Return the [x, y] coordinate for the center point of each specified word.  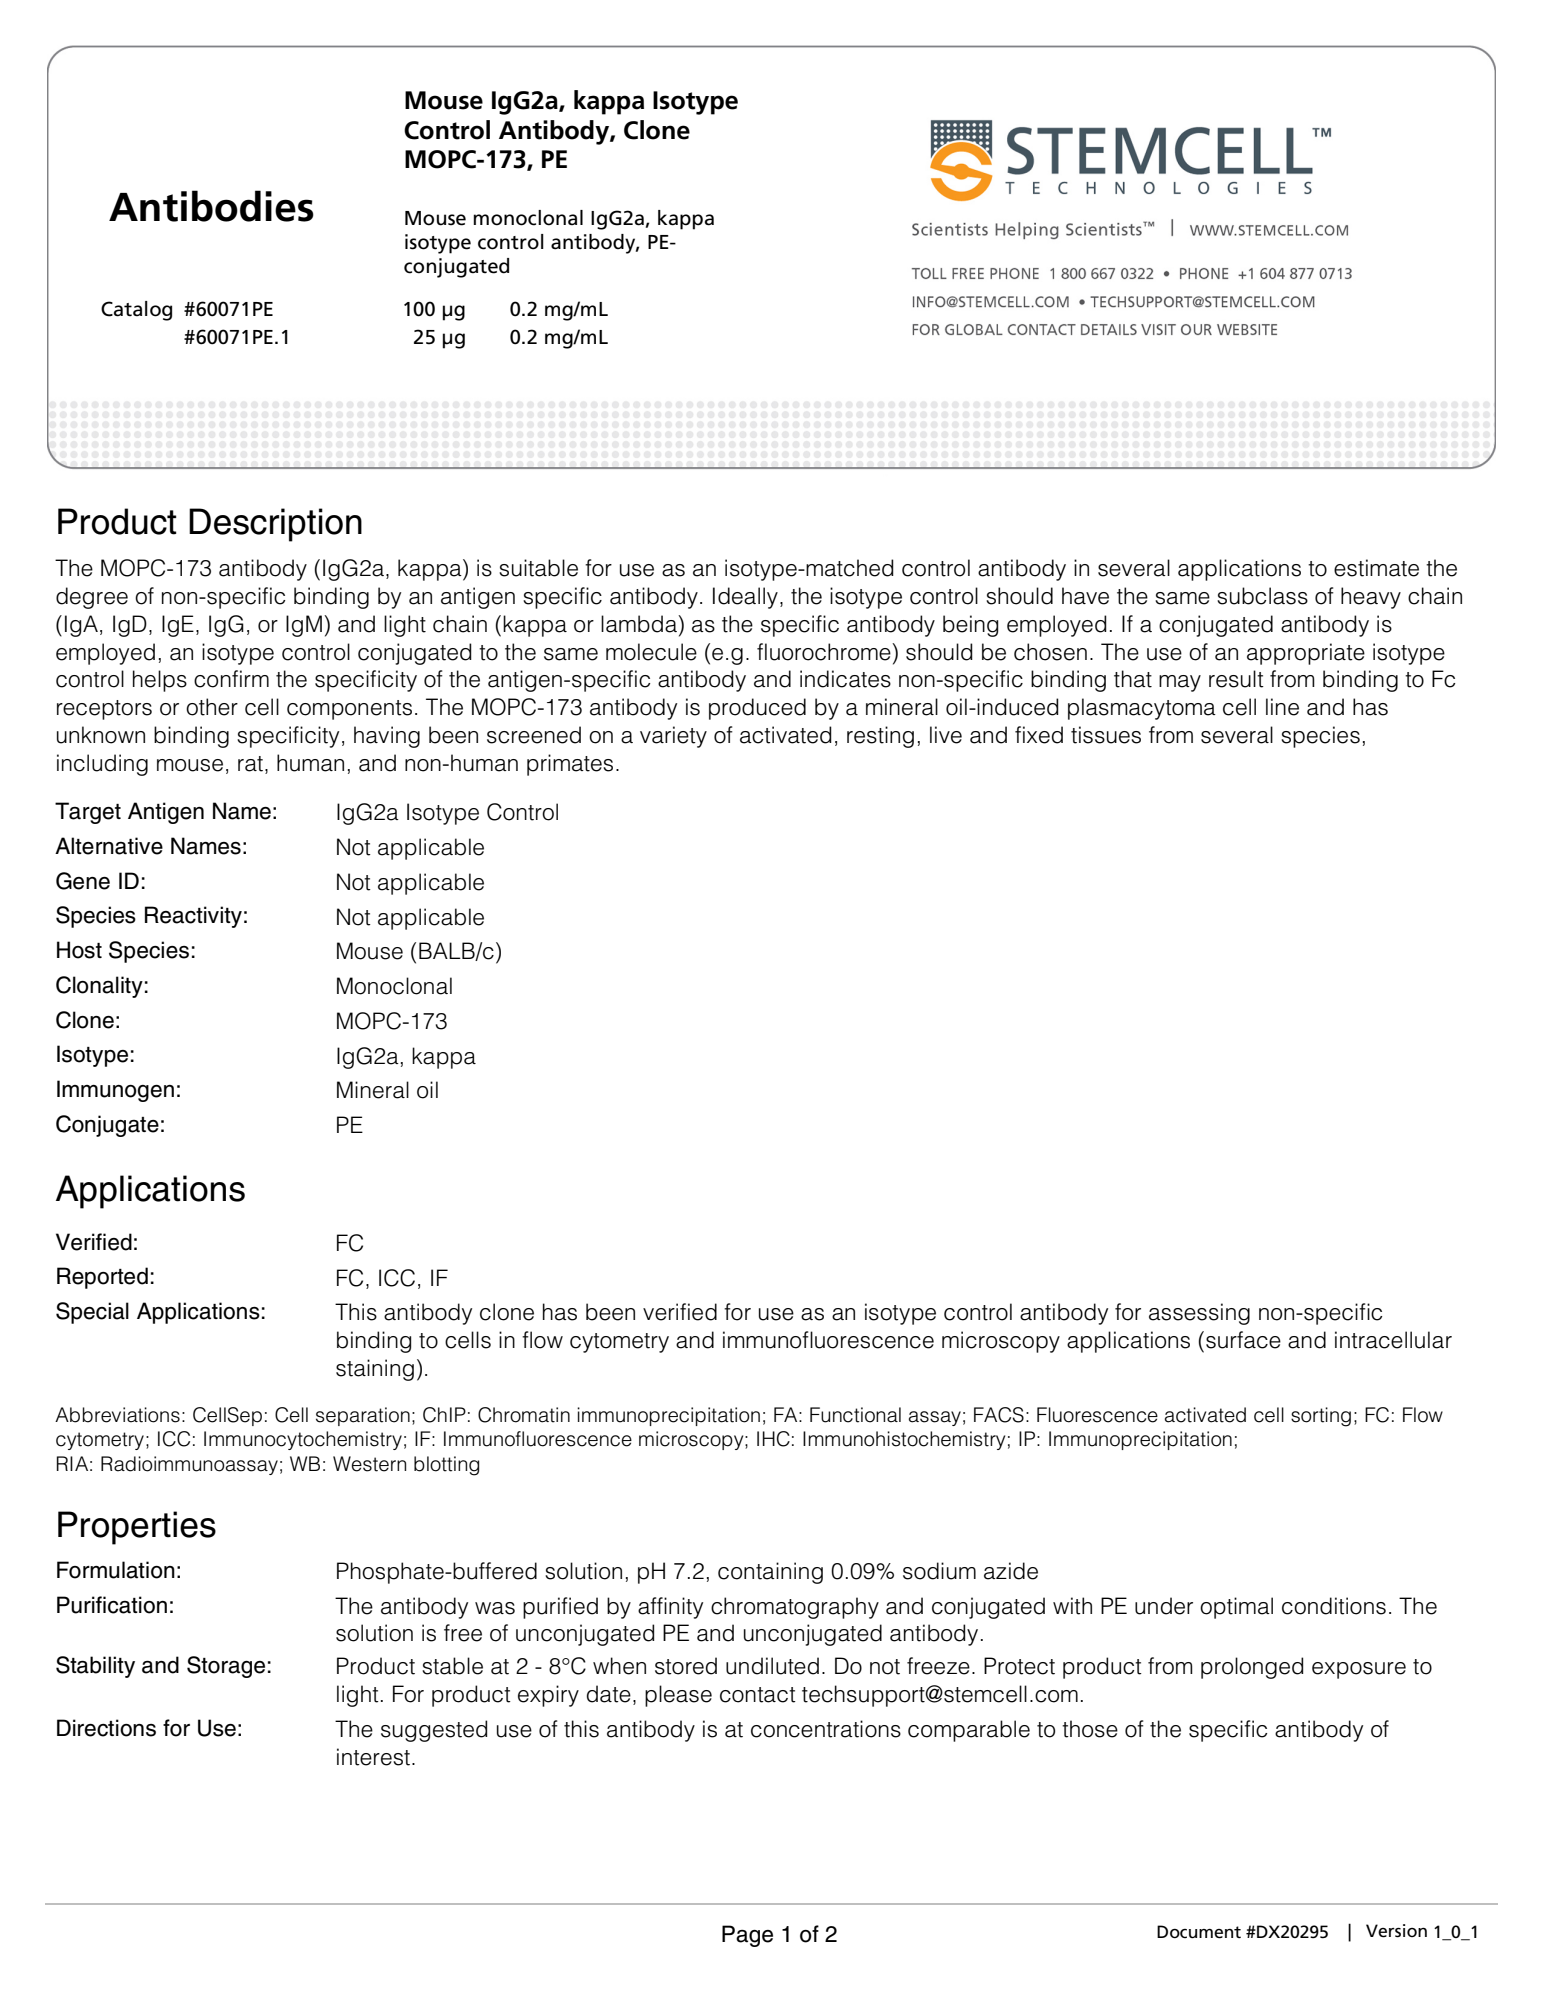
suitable [538, 568]
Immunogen [115, 1091]
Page [747, 1936]
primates [570, 765]
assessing [1199, 1314]
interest [373, 1757]
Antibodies [211, 206]
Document [1199, 1932]
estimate [1376, 568]
